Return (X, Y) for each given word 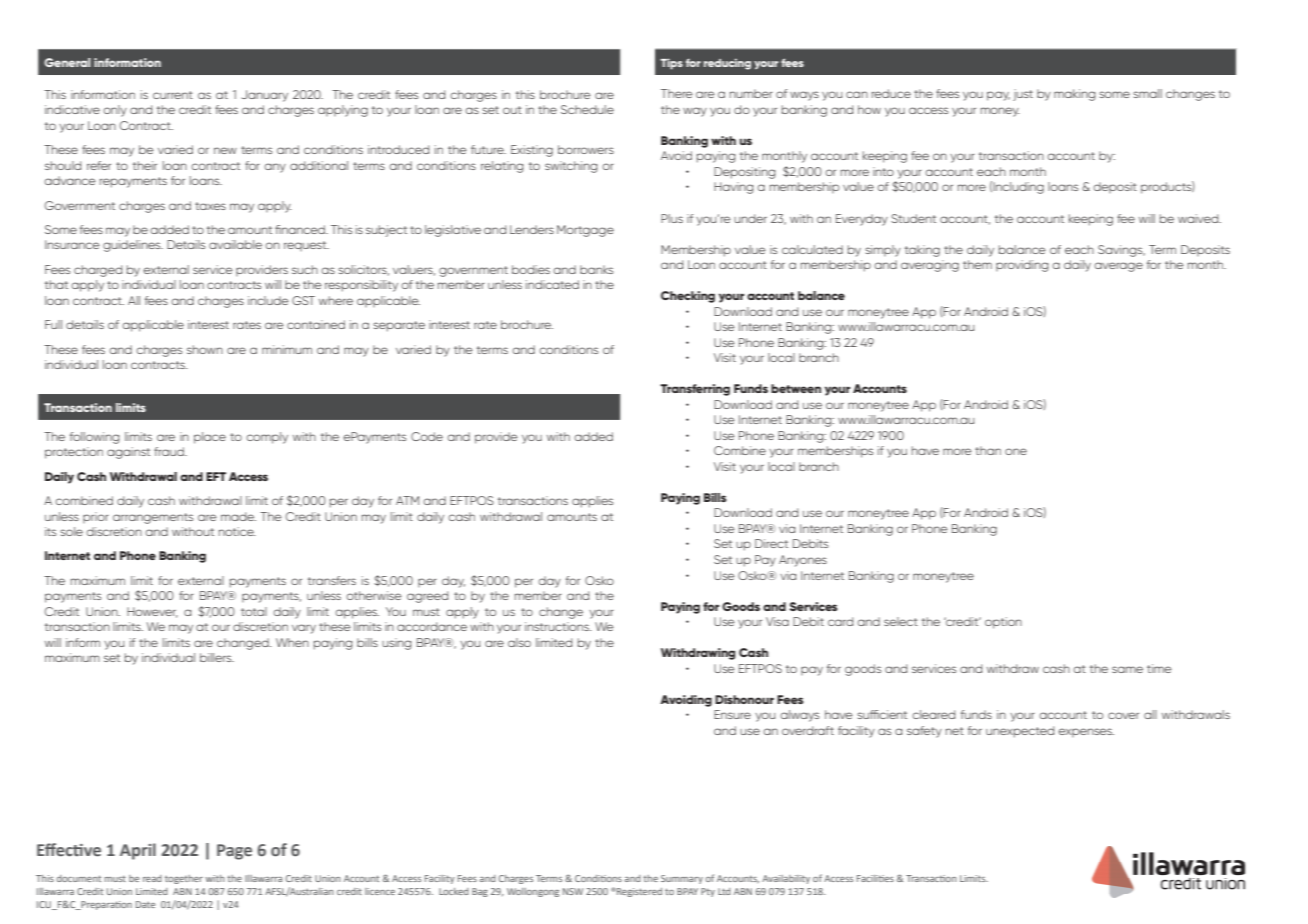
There (677, 93)
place (210, 438)
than (988, 450)
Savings (1121, 251)
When (292, 642)
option (1003, 623)
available (235, 244)
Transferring (695, 390)
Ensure (732, 714)
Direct (771, 543)
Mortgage (585, 231)
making (1074, 95)
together (184, 879)
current (173, 95)
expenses (1086, 732)
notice (237, 531)
